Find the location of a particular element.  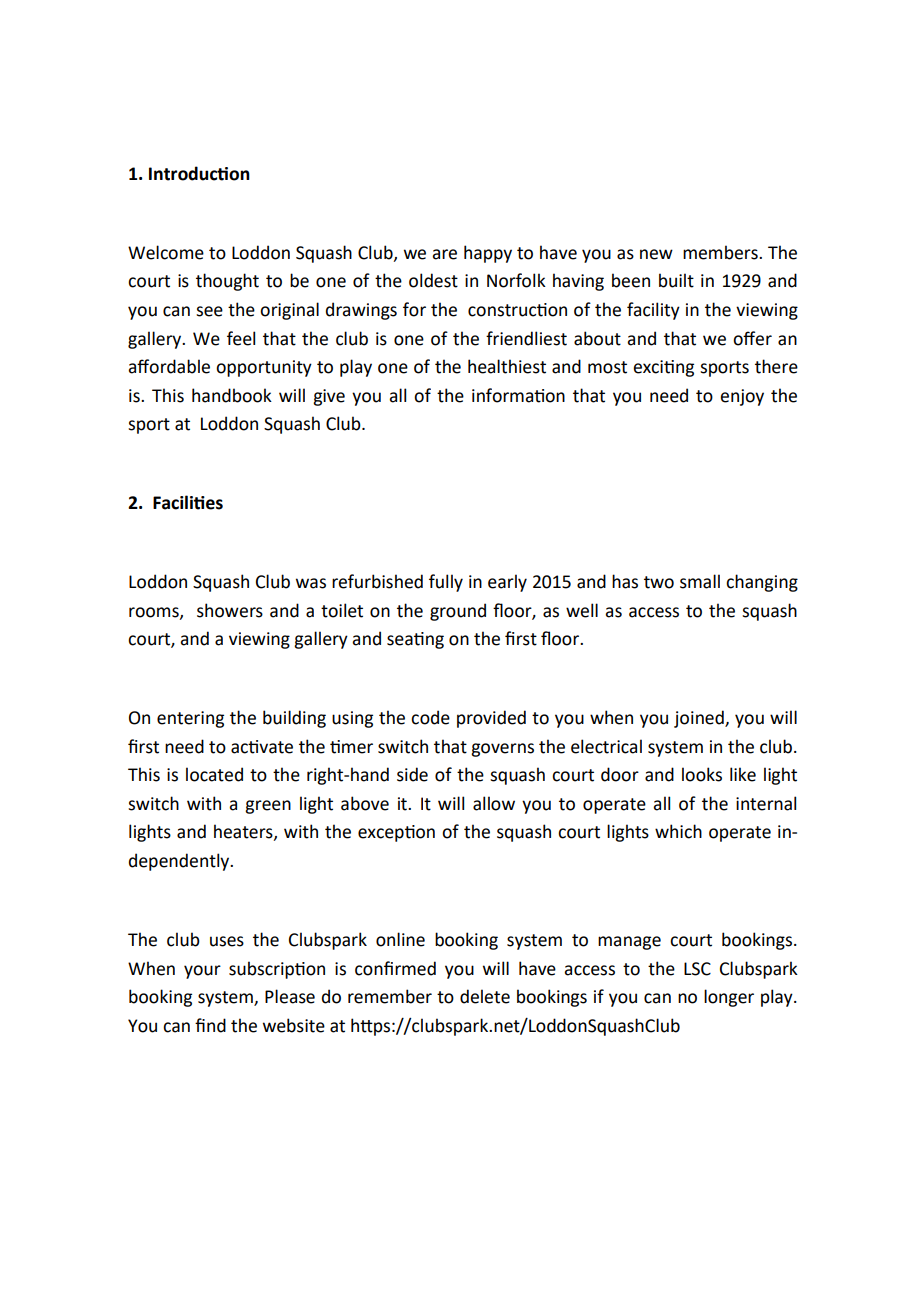

find is located at coordinates (210, 1025).
